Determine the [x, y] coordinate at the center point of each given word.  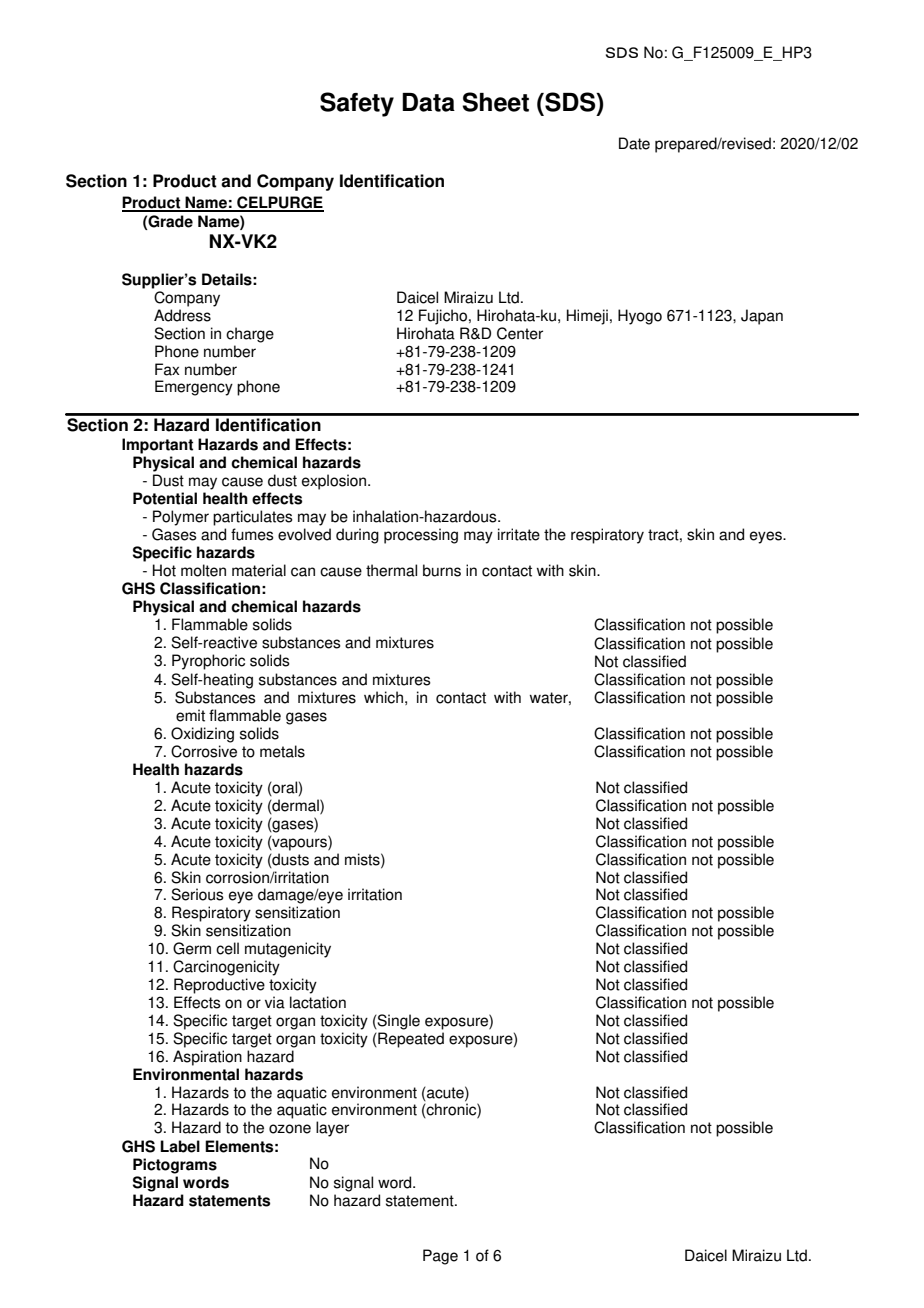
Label [180, 1146]
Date [634, 143]
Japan [762, 317]
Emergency [194, 388]
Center [520, 333]
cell [227, 948]
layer [332, 1129]
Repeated [410, 1040]
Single [398, 1022]
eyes [767, 537]
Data [428, 102]
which [383, 697]
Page [440, 1257]
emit [190, 715]
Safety [357, 104]
